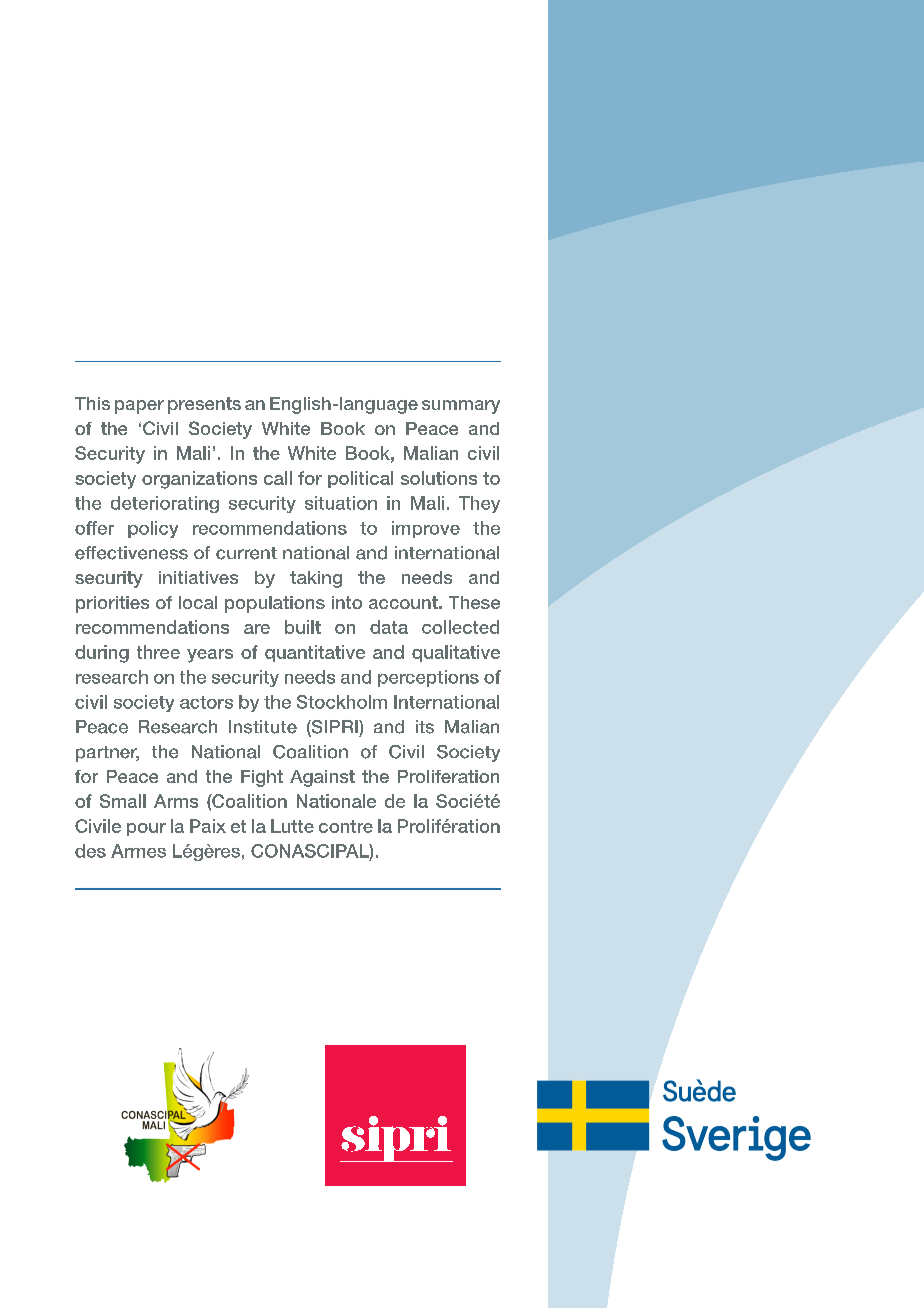 The image size is (924, 1308). Describe the element at coordinates (158, 652) in the image. I see `three` at that location.
